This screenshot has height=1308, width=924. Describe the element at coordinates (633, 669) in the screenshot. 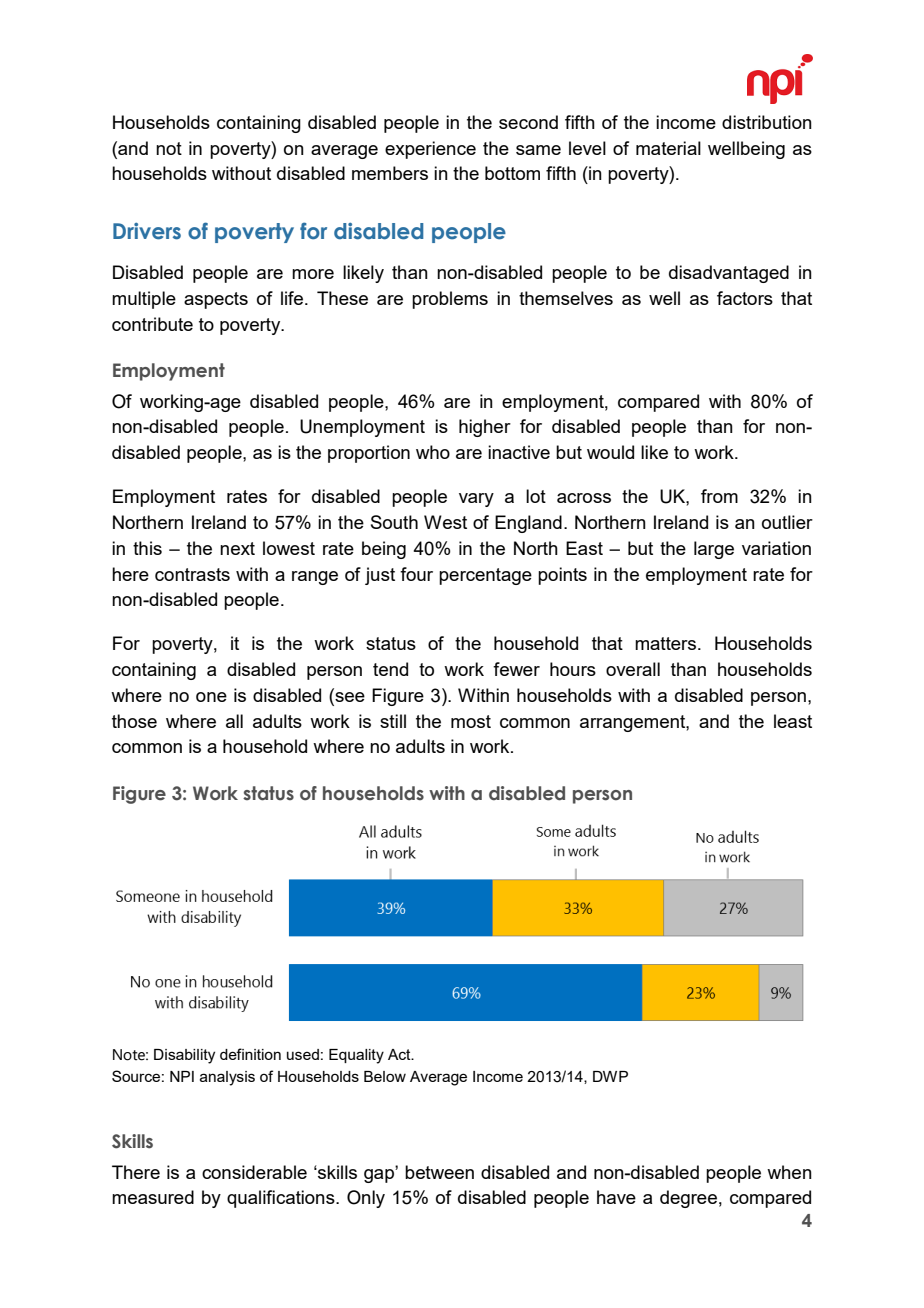

I see `overall` at that location.
